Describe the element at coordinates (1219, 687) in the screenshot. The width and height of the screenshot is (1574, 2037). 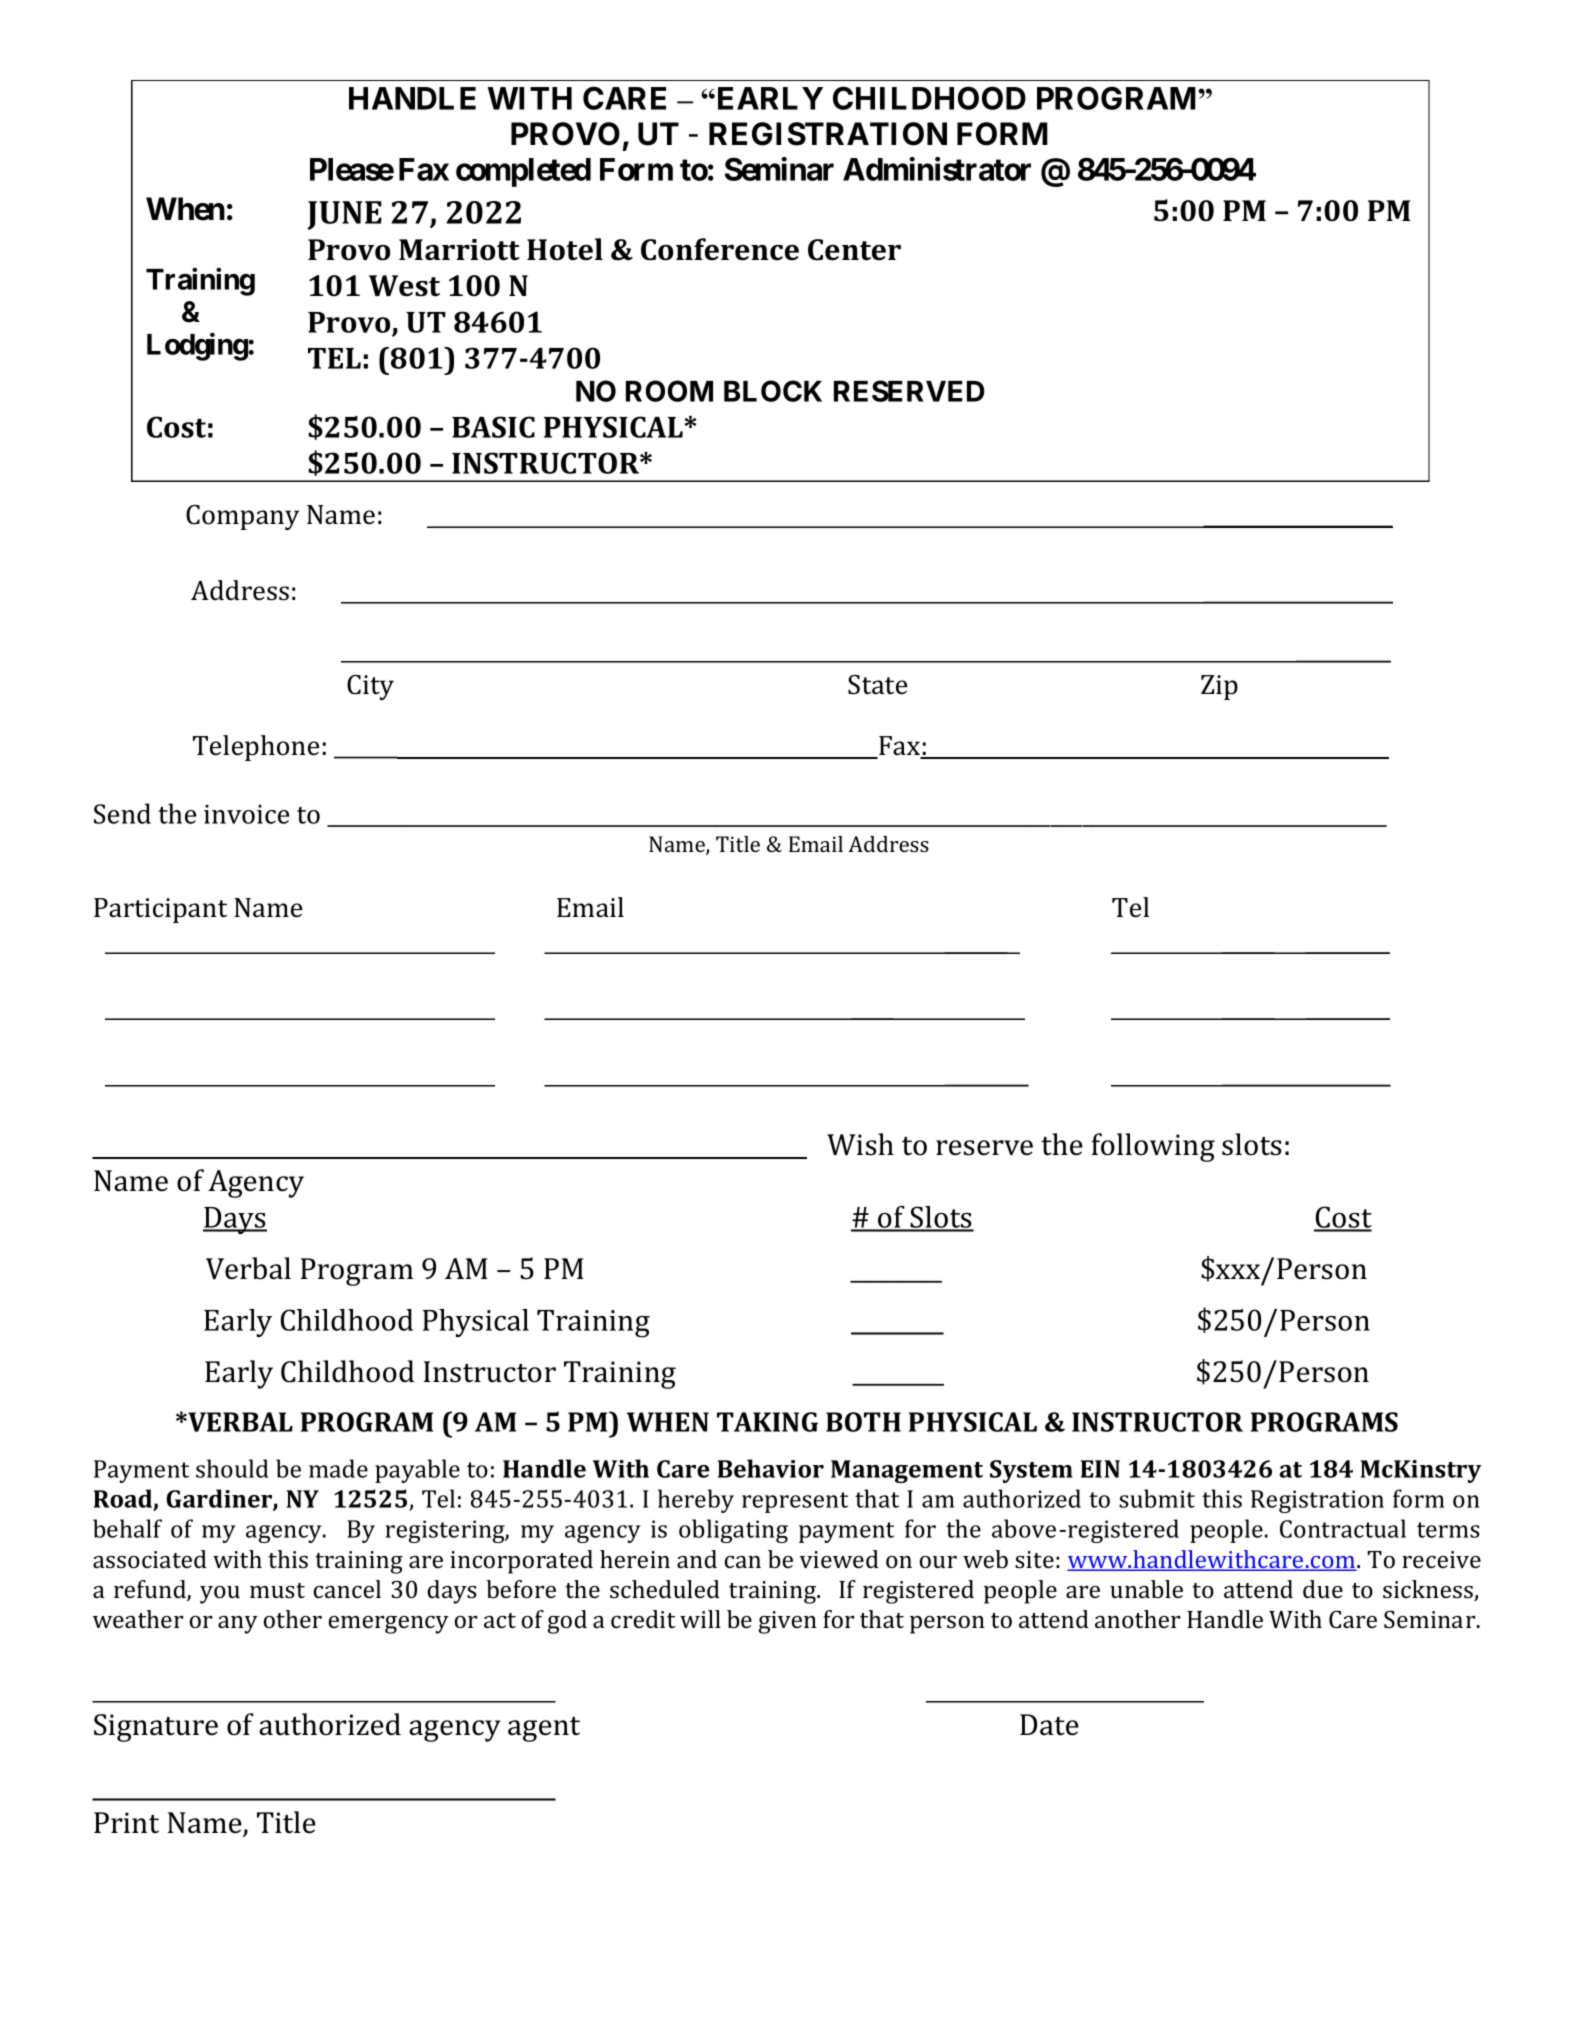
I see `Zip` at that location.
